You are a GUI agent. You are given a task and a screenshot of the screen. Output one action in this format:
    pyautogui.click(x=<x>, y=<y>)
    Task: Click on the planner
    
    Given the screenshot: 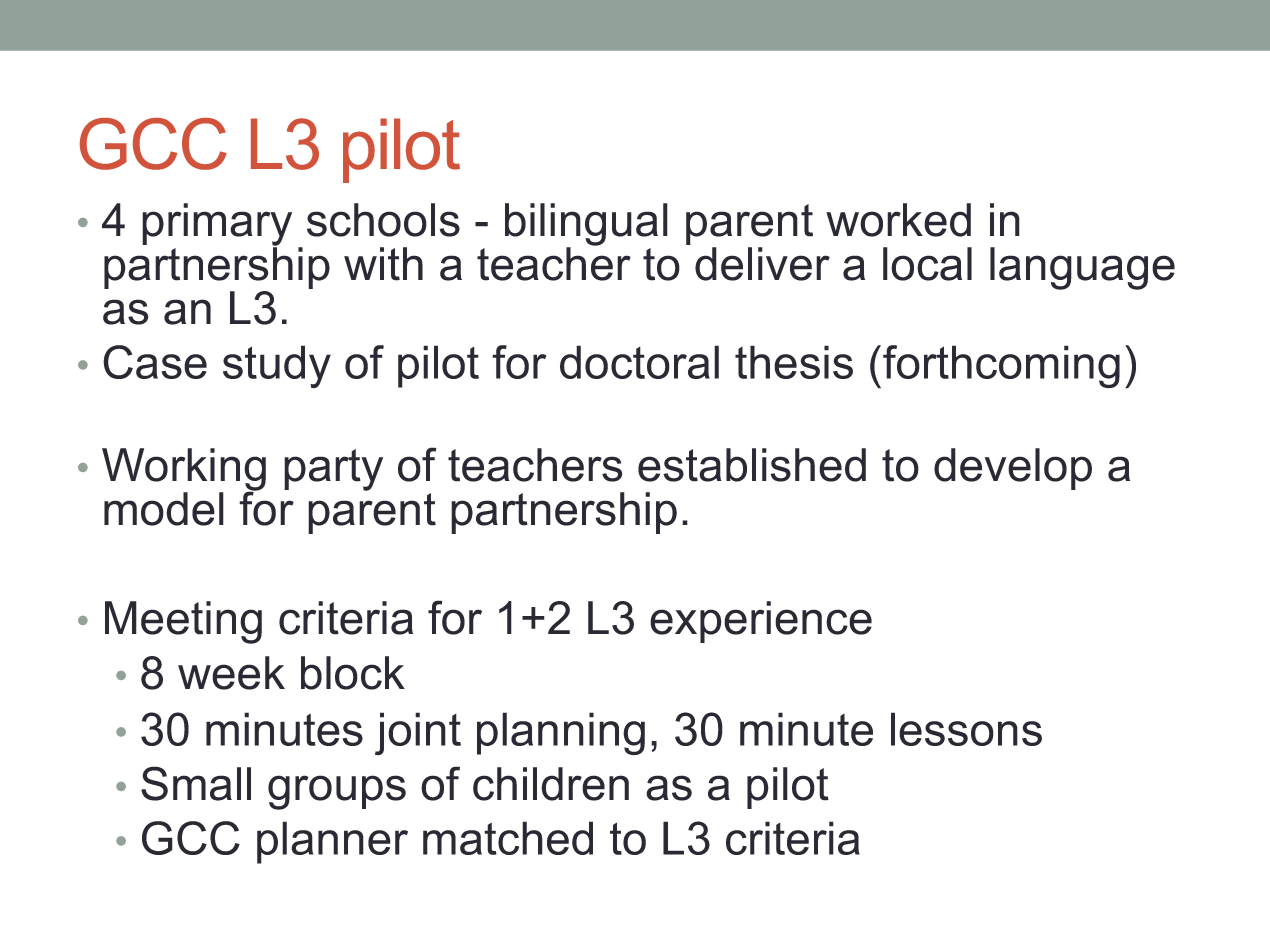 What is the action you would take?
    pyautogui.click(x=332, y=842)
